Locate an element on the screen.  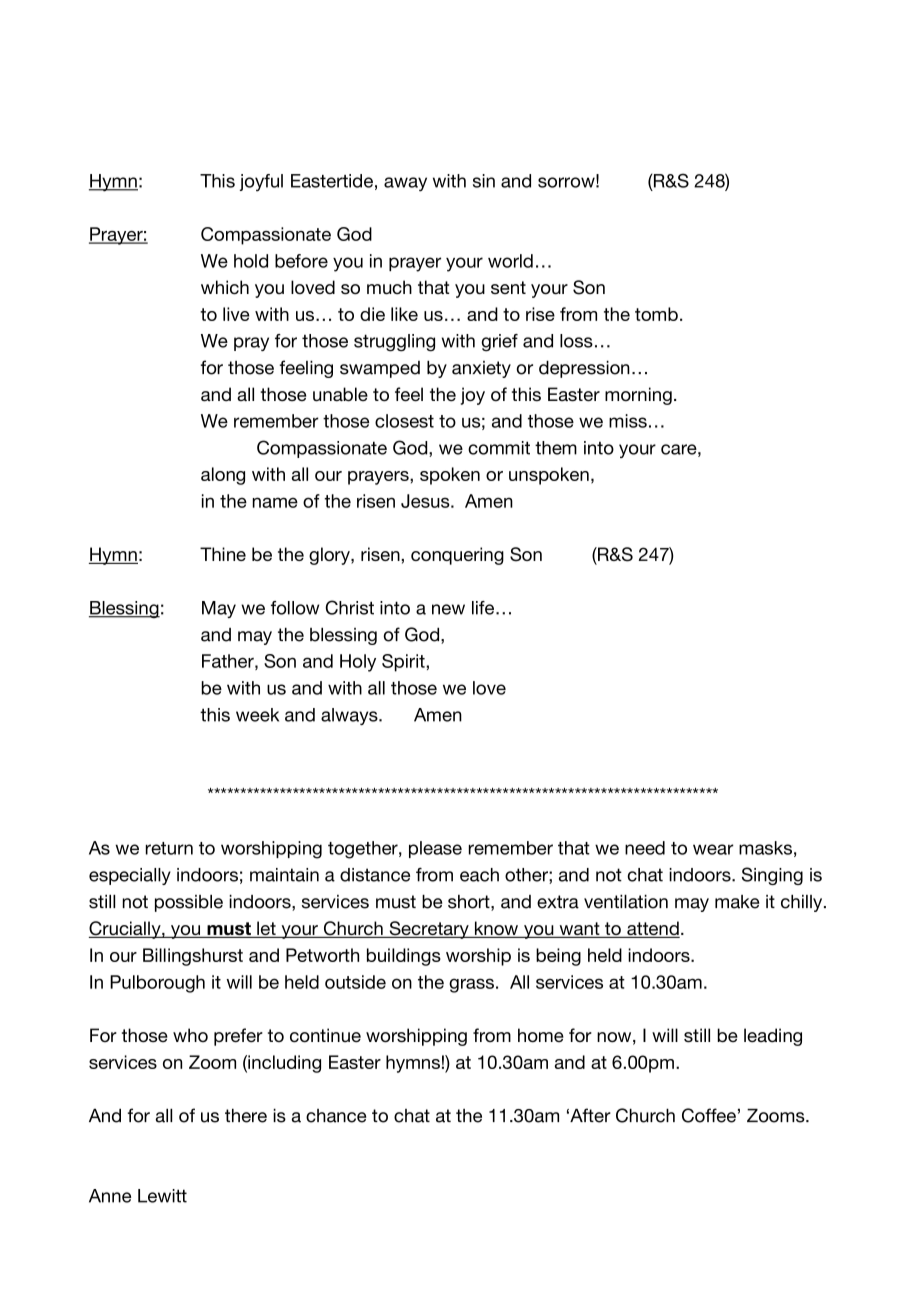
away is located at coordinates (405, 184).
